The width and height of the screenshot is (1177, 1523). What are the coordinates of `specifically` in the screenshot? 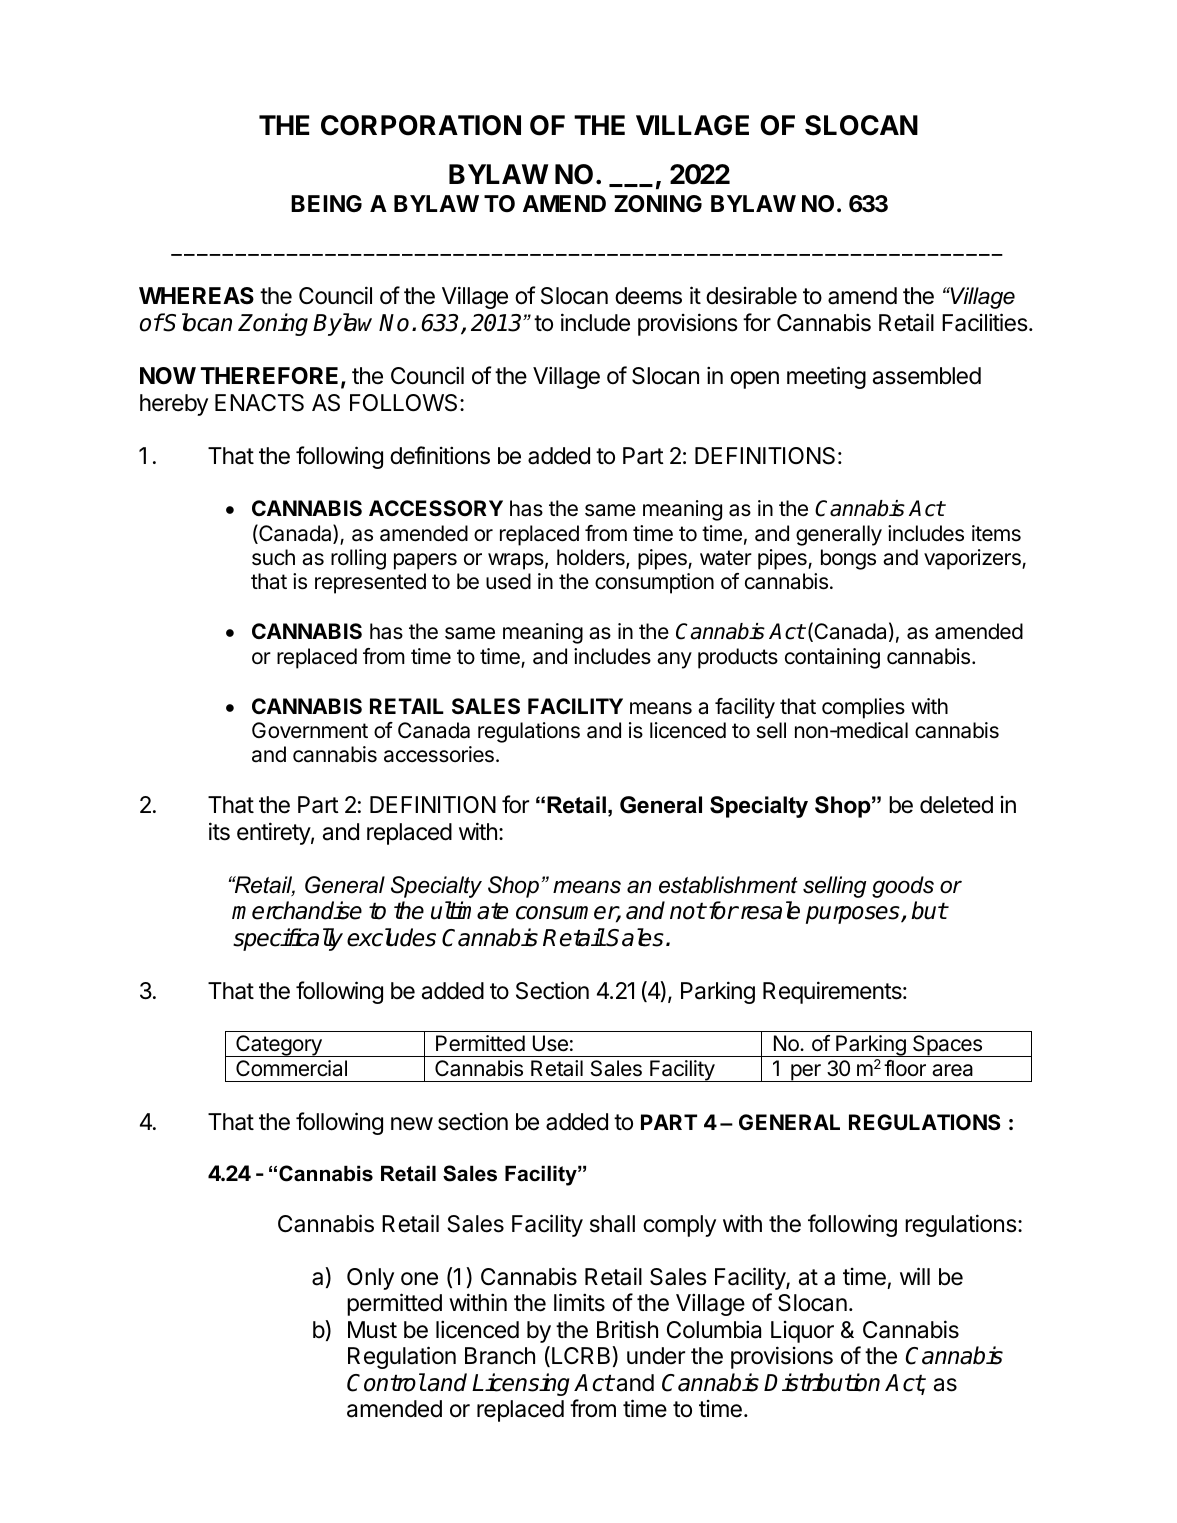 It's located at (288, 939).
